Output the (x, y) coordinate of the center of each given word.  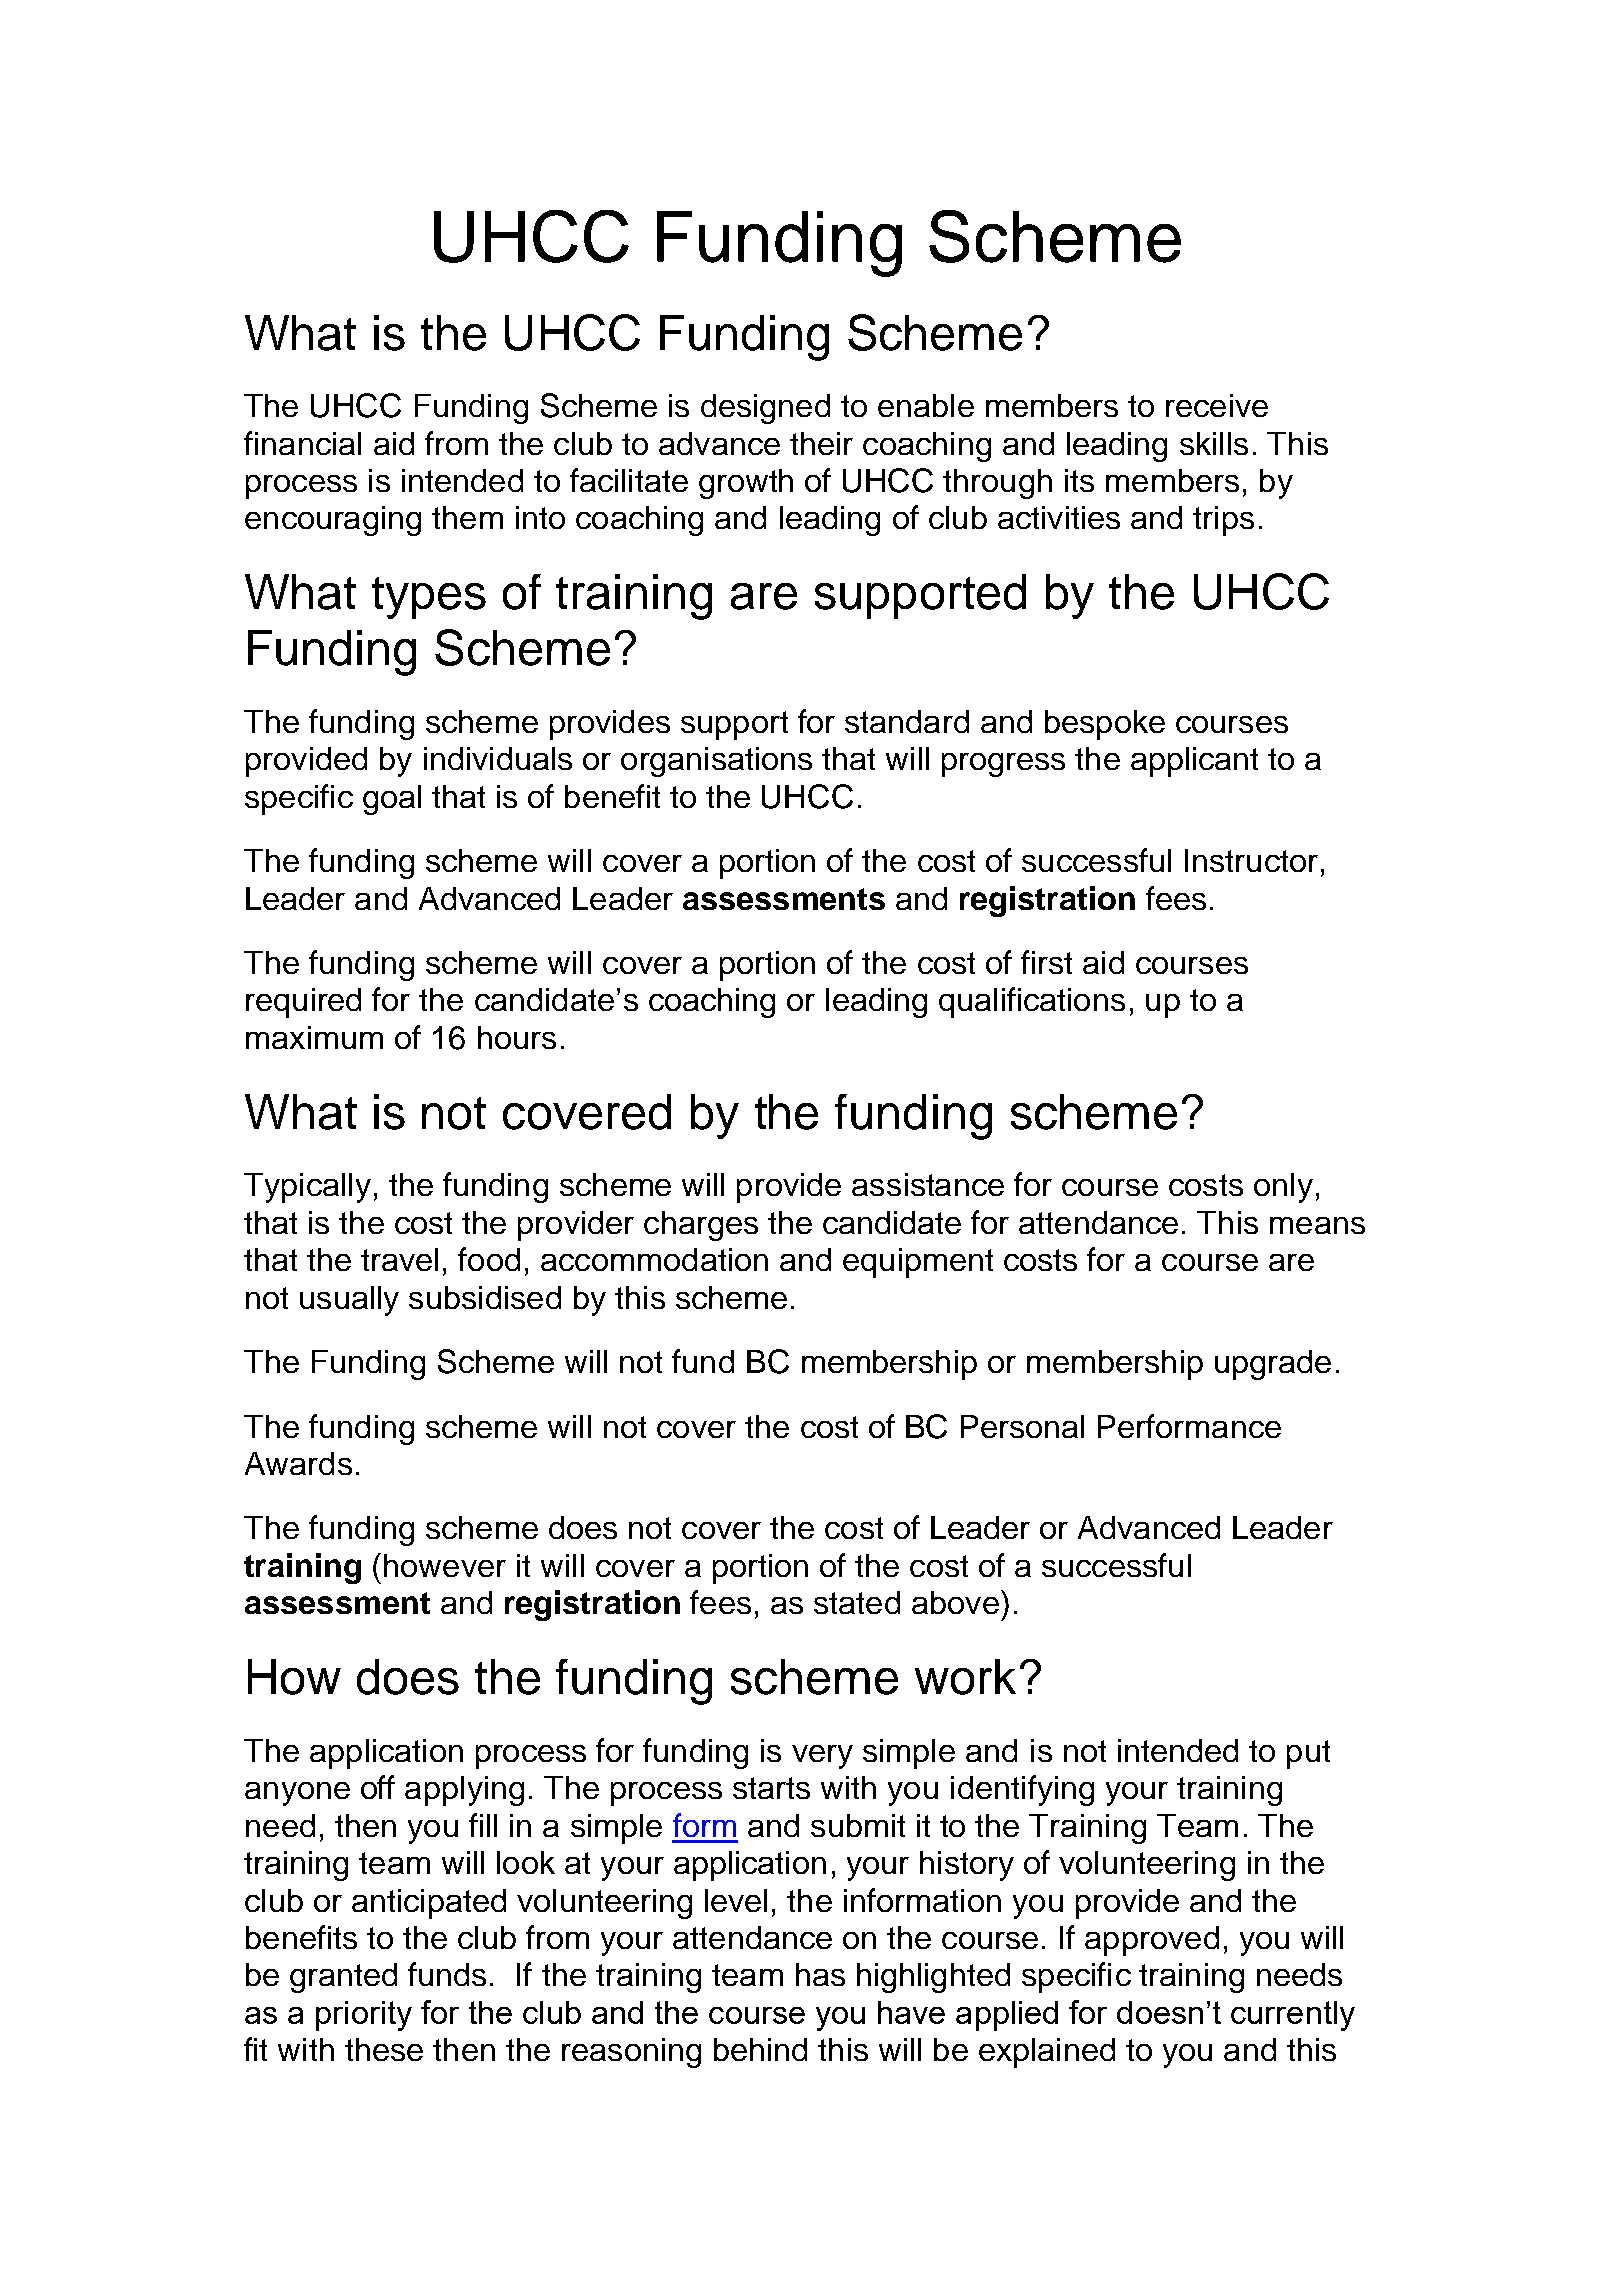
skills (1214, 443)
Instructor (1251, 860)
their (821, 443)
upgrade (1273, 1365)
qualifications (1032, 1002)
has (820, 1974)
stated (857, 1602)
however (445, 1565)
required (303, 1003)
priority (364, 2016)
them (467, 517)
